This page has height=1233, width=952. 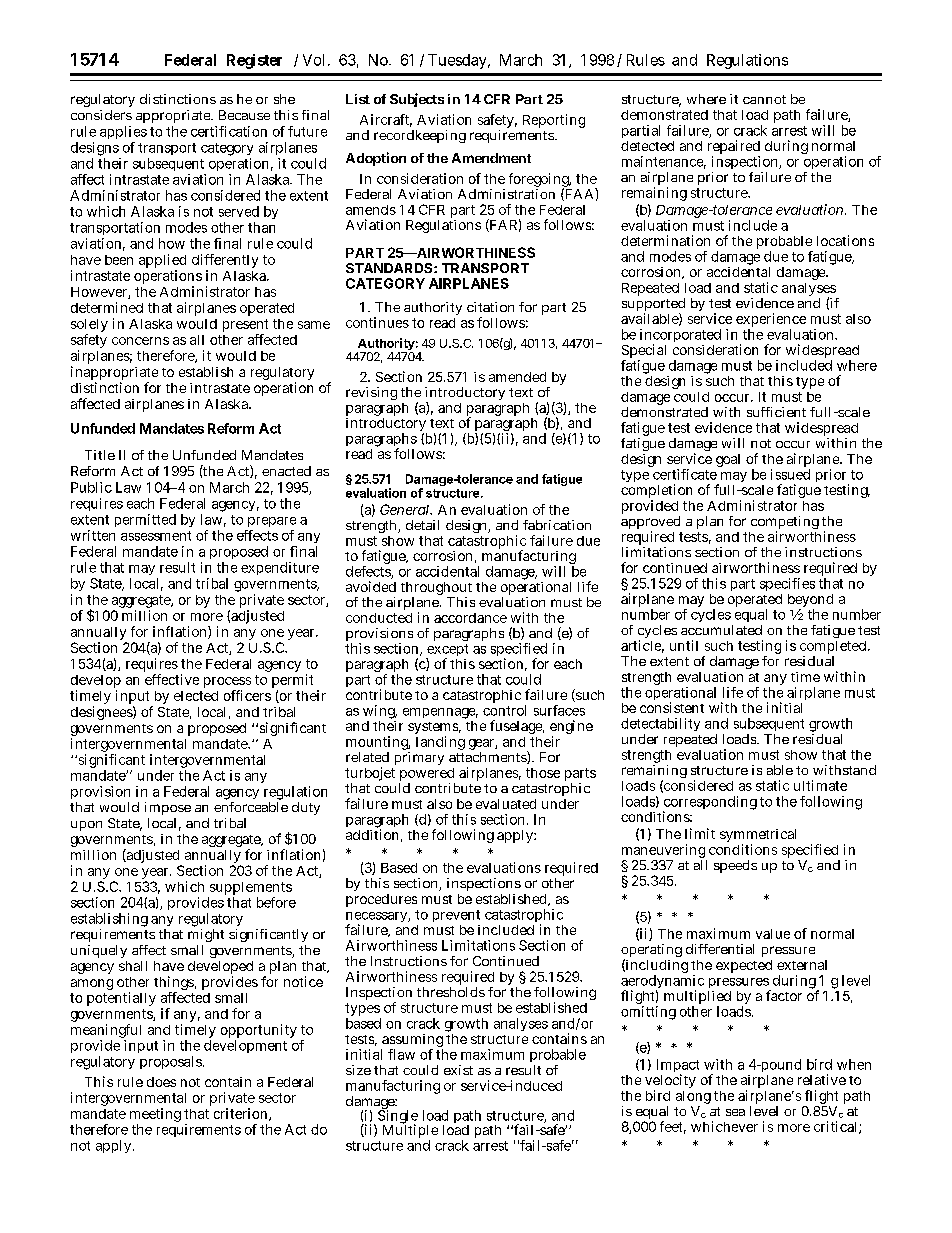 I want to click on impose, so click(x=168, y=808).
